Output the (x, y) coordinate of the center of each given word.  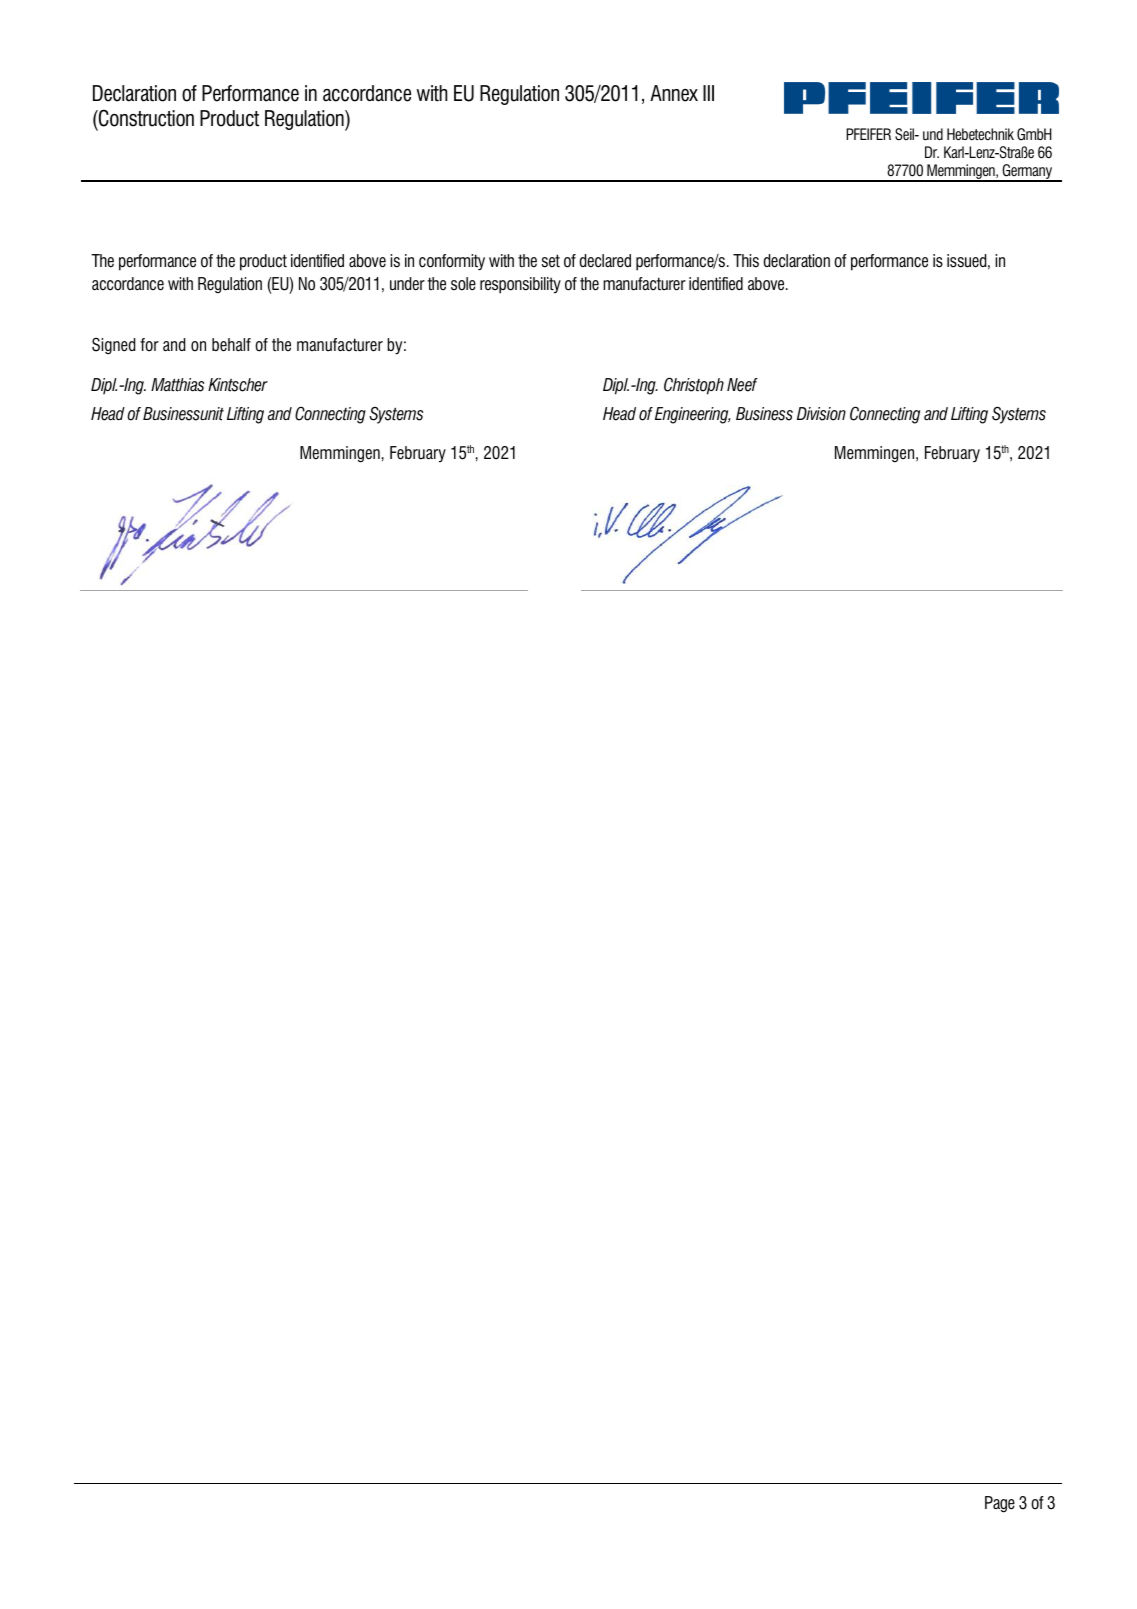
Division (821, 414)
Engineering (693, 415)
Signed (113, 346)
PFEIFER (868, 134)
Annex (674, 93)
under (407, 284)
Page (1000, 1504)
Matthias (177, 385)
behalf (231, 345)
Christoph (694, 386)
